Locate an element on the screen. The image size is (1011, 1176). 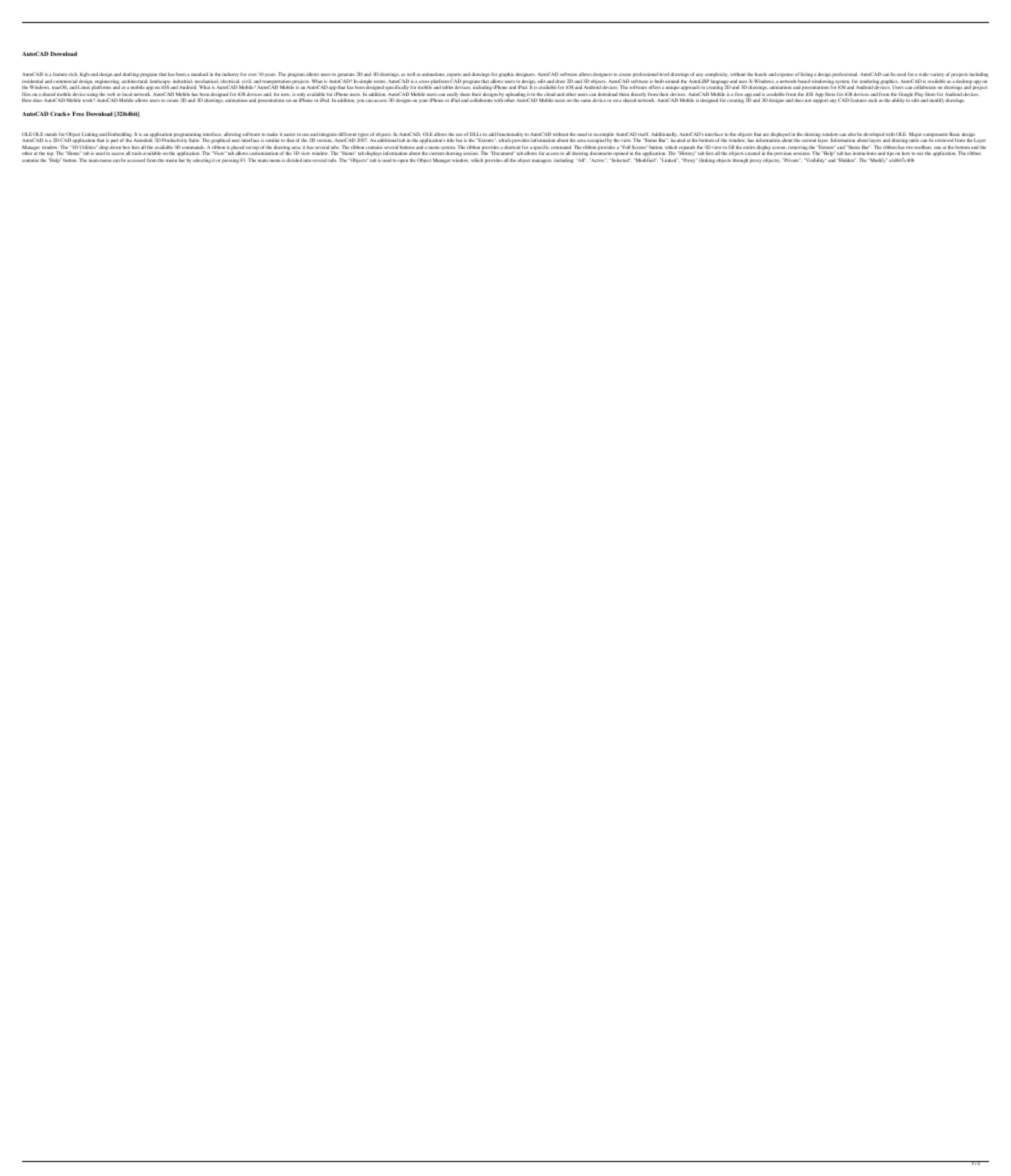
Hidden is located at coordinates (846, 160).
